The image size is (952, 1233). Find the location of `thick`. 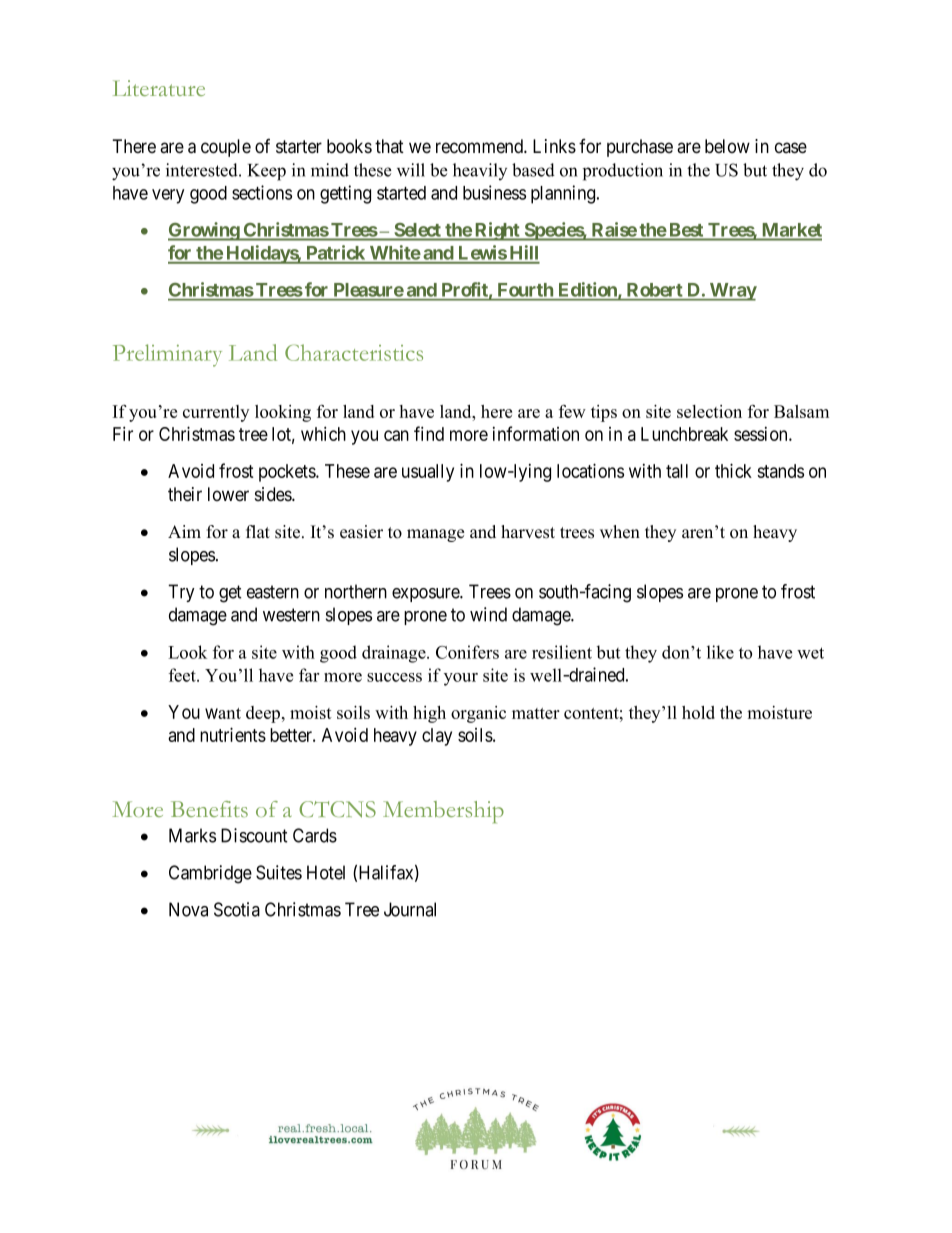

thick is located at coordinates (733, 470).
